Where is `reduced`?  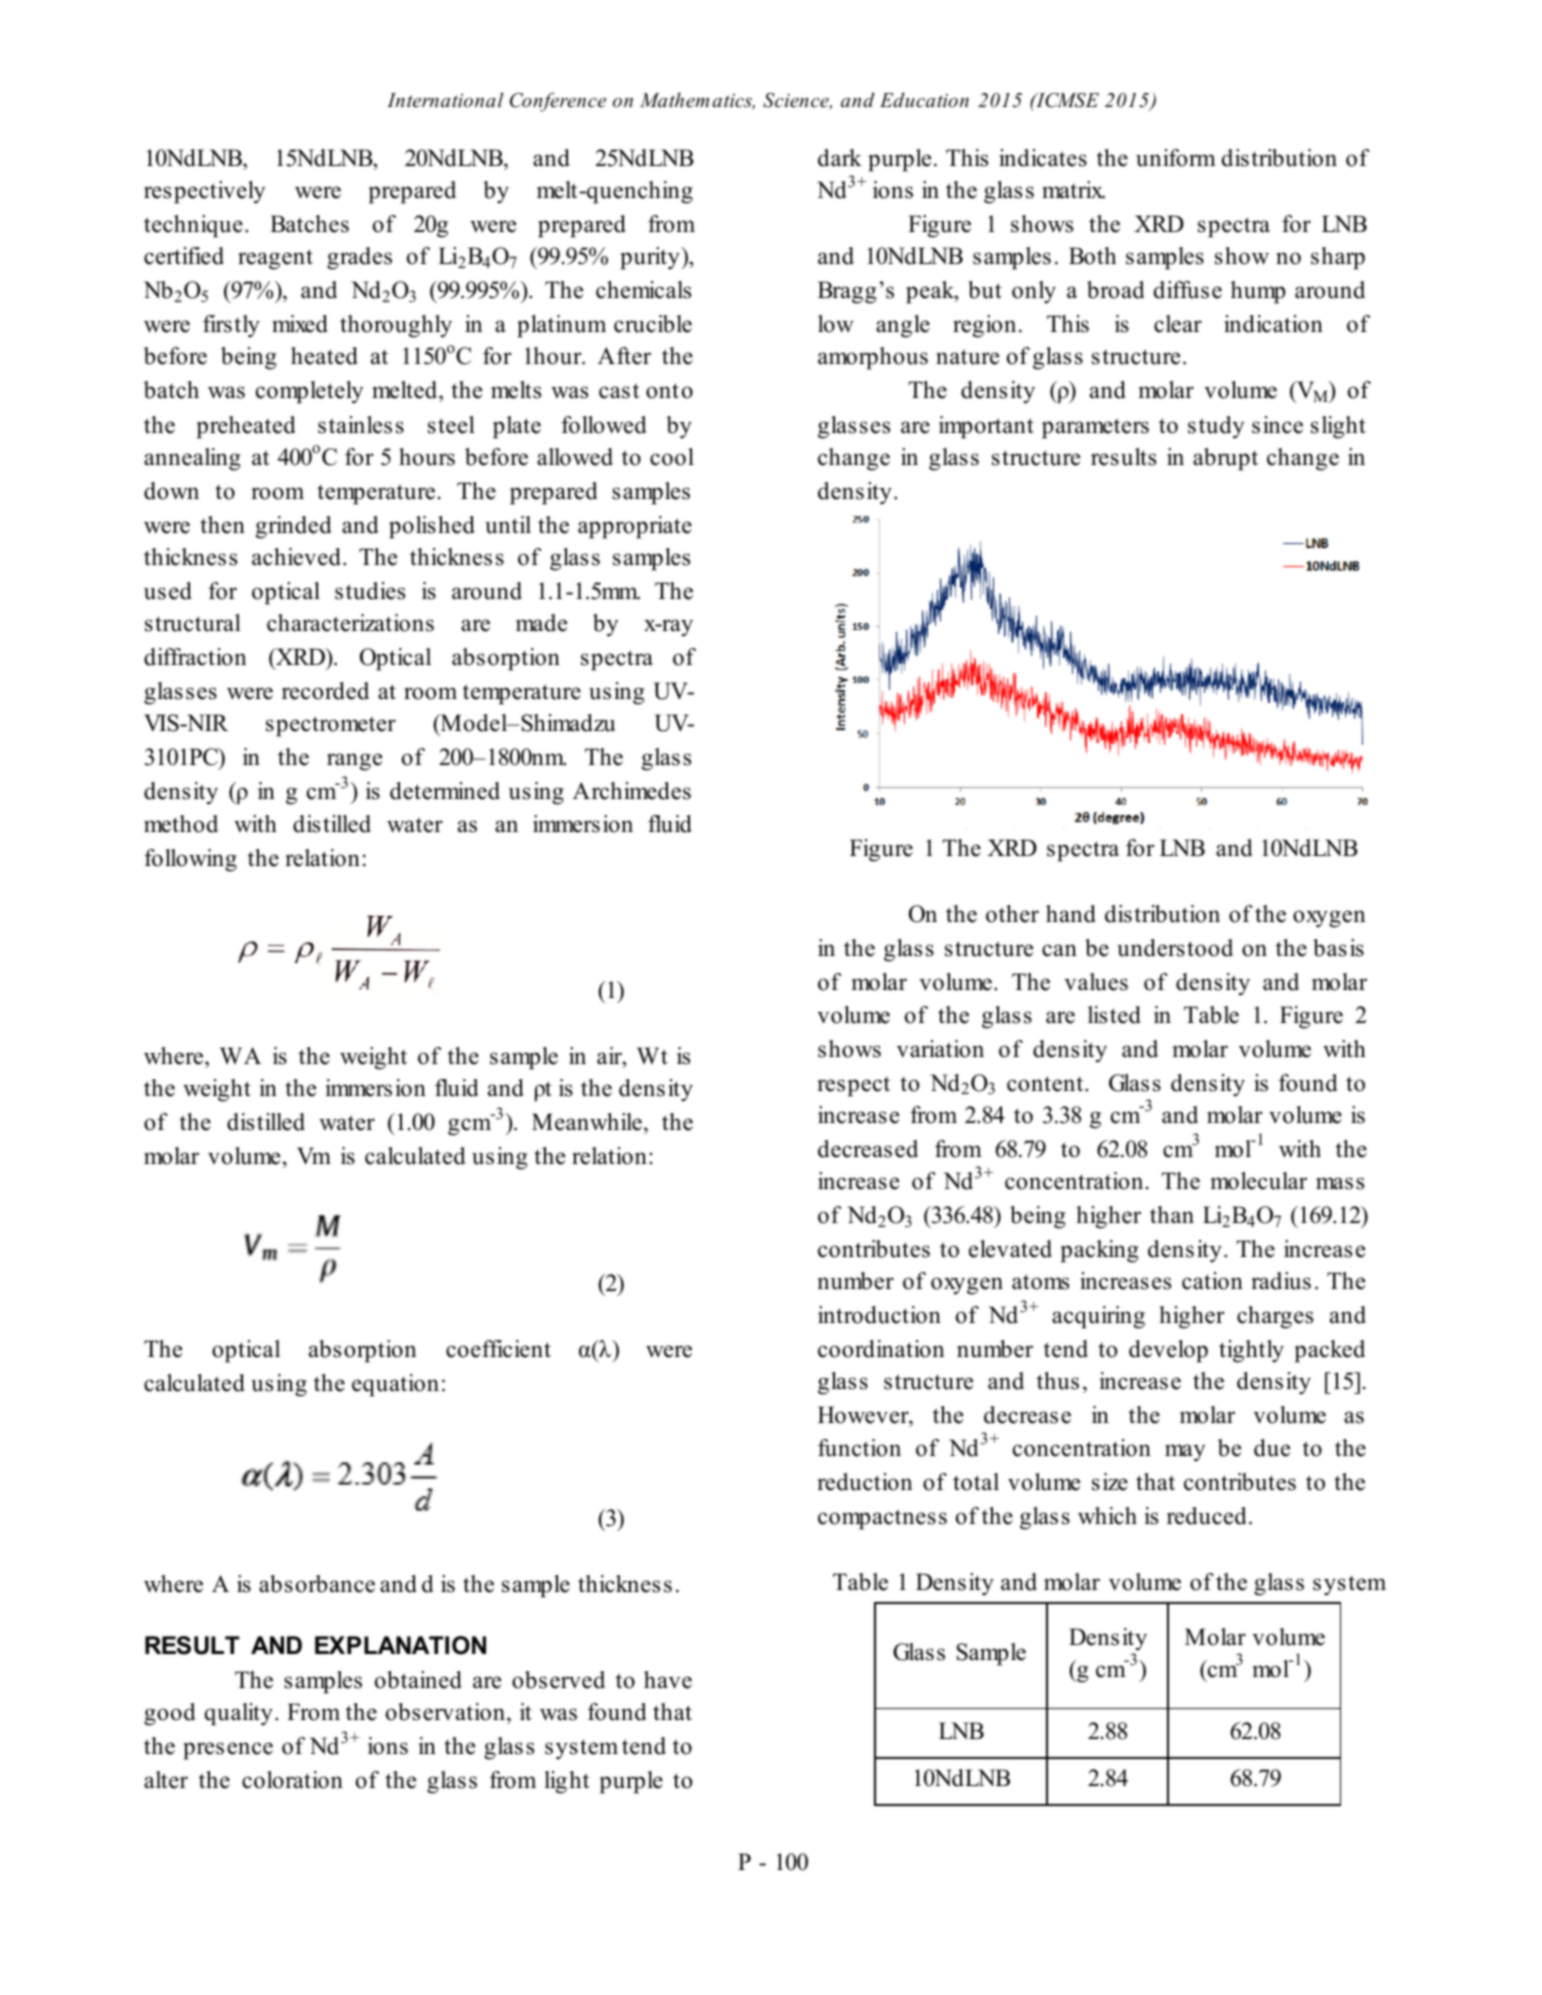 reduced is located at coordinates (1207, 1516).
